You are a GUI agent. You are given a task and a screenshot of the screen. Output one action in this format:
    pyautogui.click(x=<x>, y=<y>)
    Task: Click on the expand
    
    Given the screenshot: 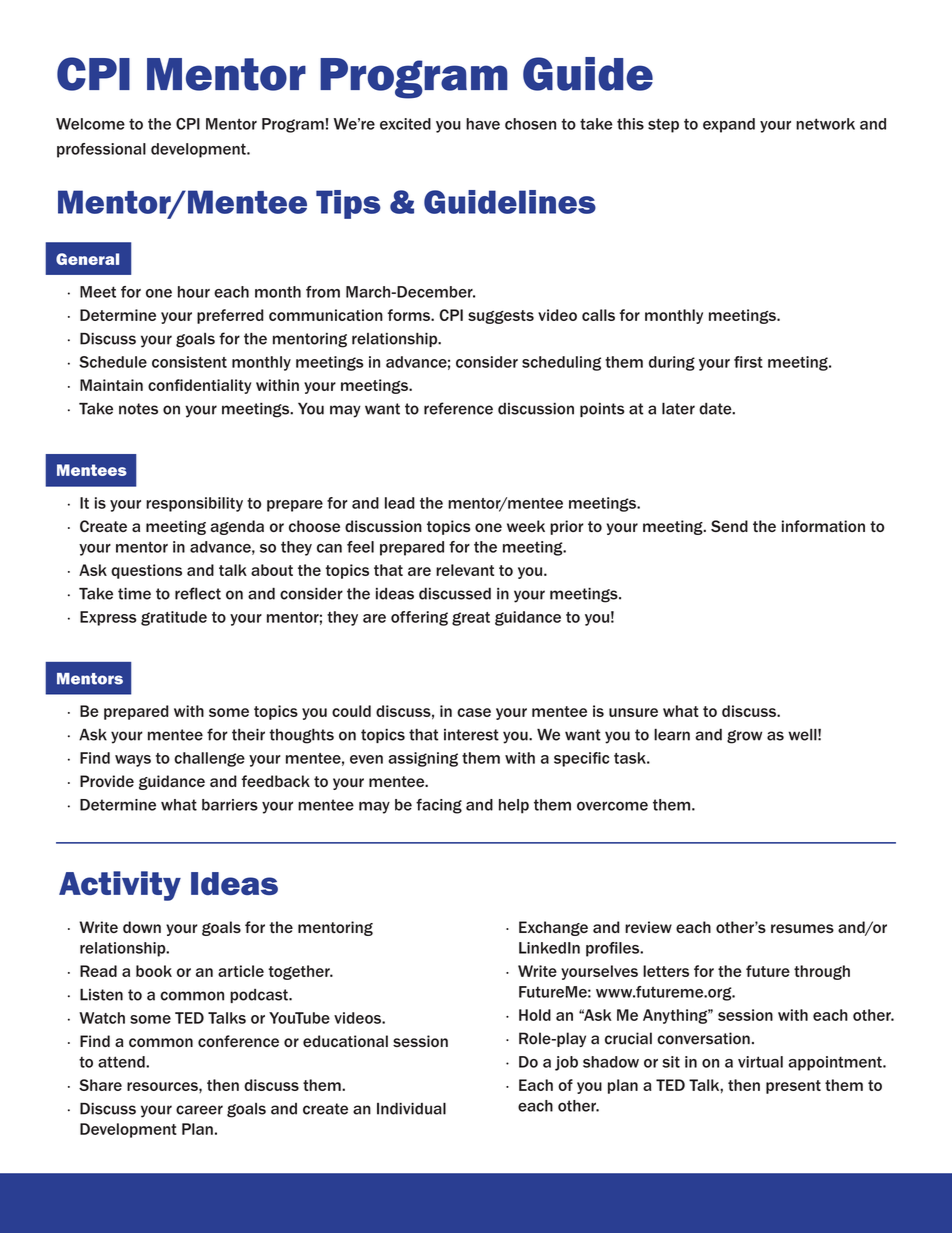 What is the action you would take?
    pyautogui.click(x=729, y=125)
